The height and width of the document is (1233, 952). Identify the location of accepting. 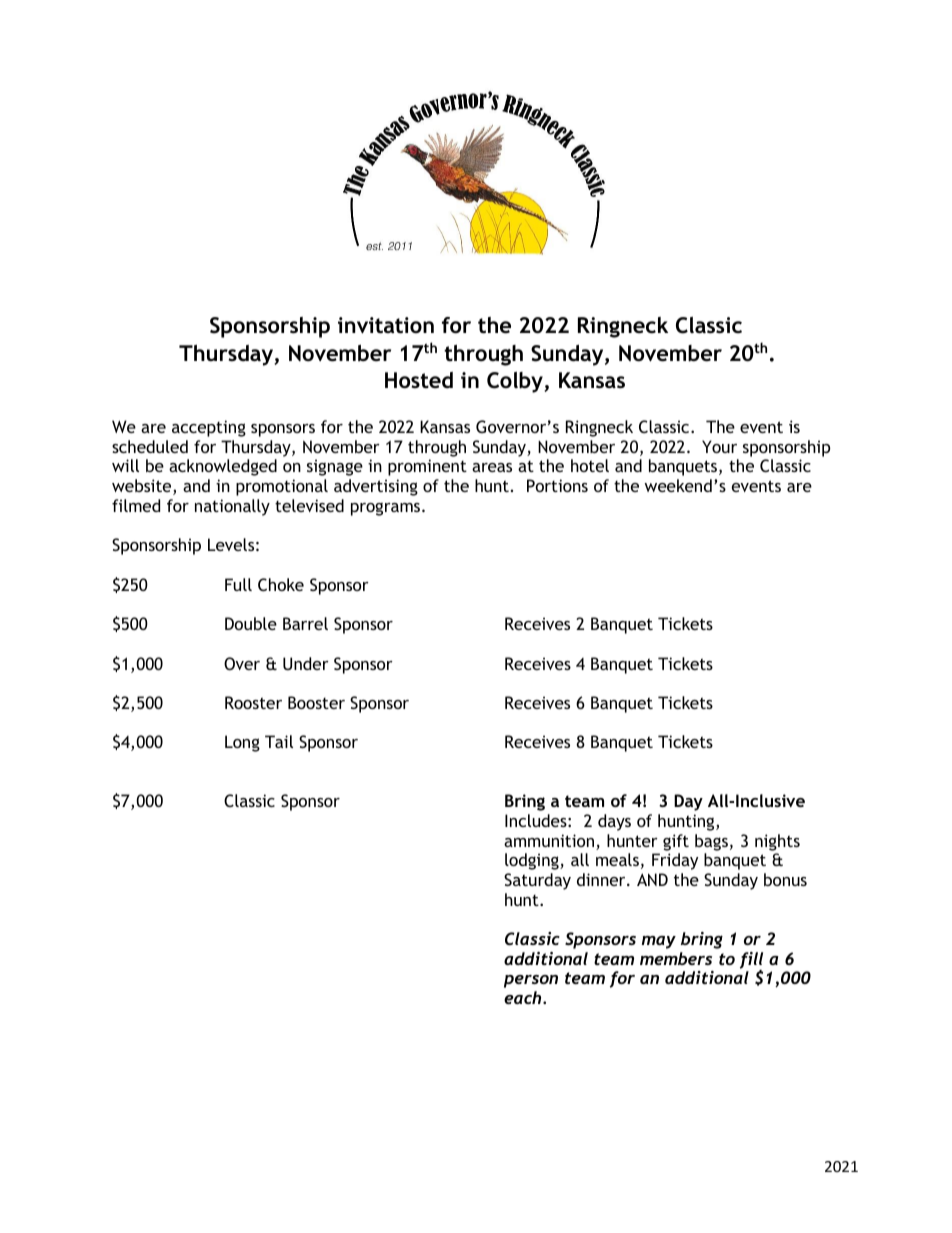
(209, 428).
